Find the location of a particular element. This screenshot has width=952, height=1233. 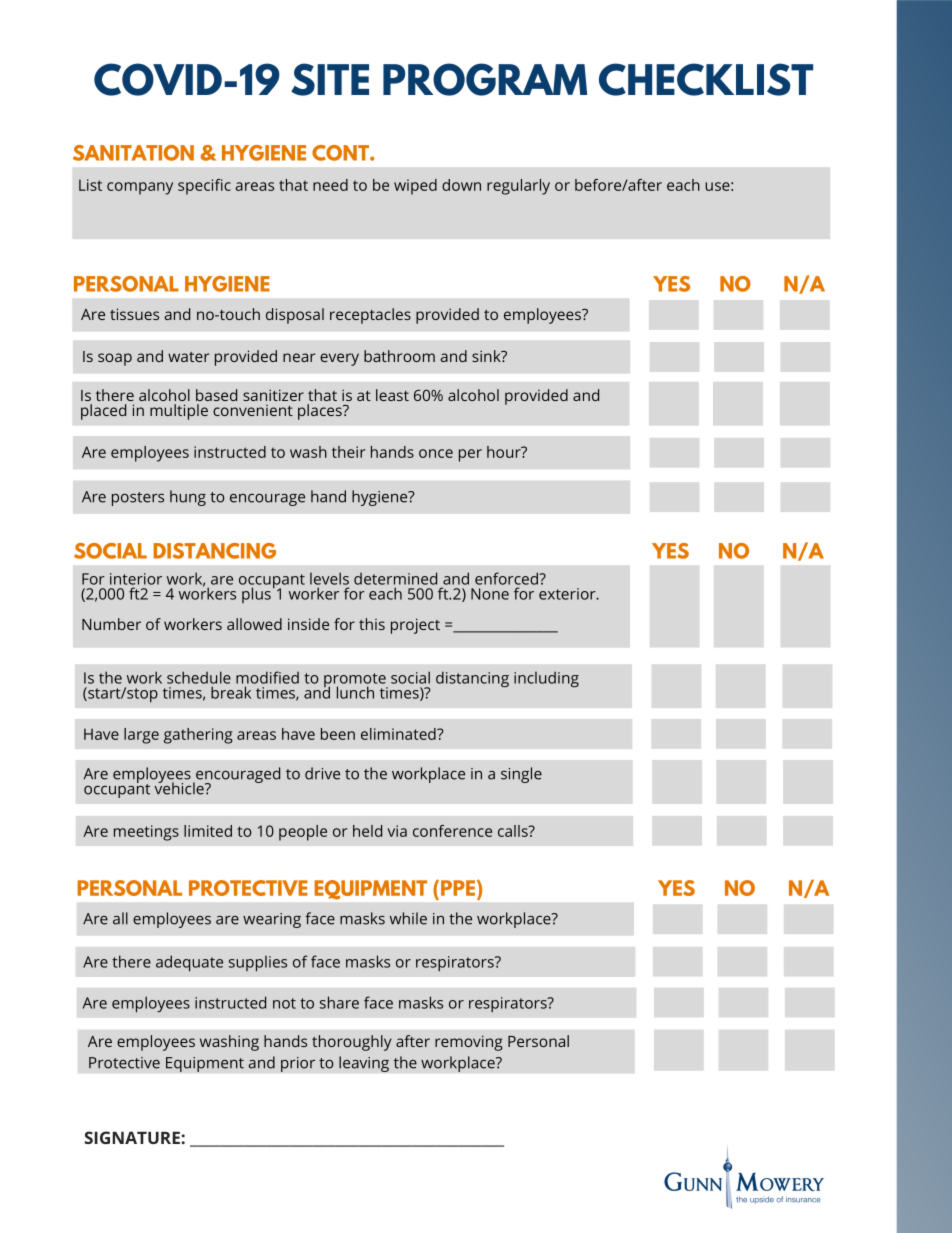

single is located at coordinates (521, 775).
